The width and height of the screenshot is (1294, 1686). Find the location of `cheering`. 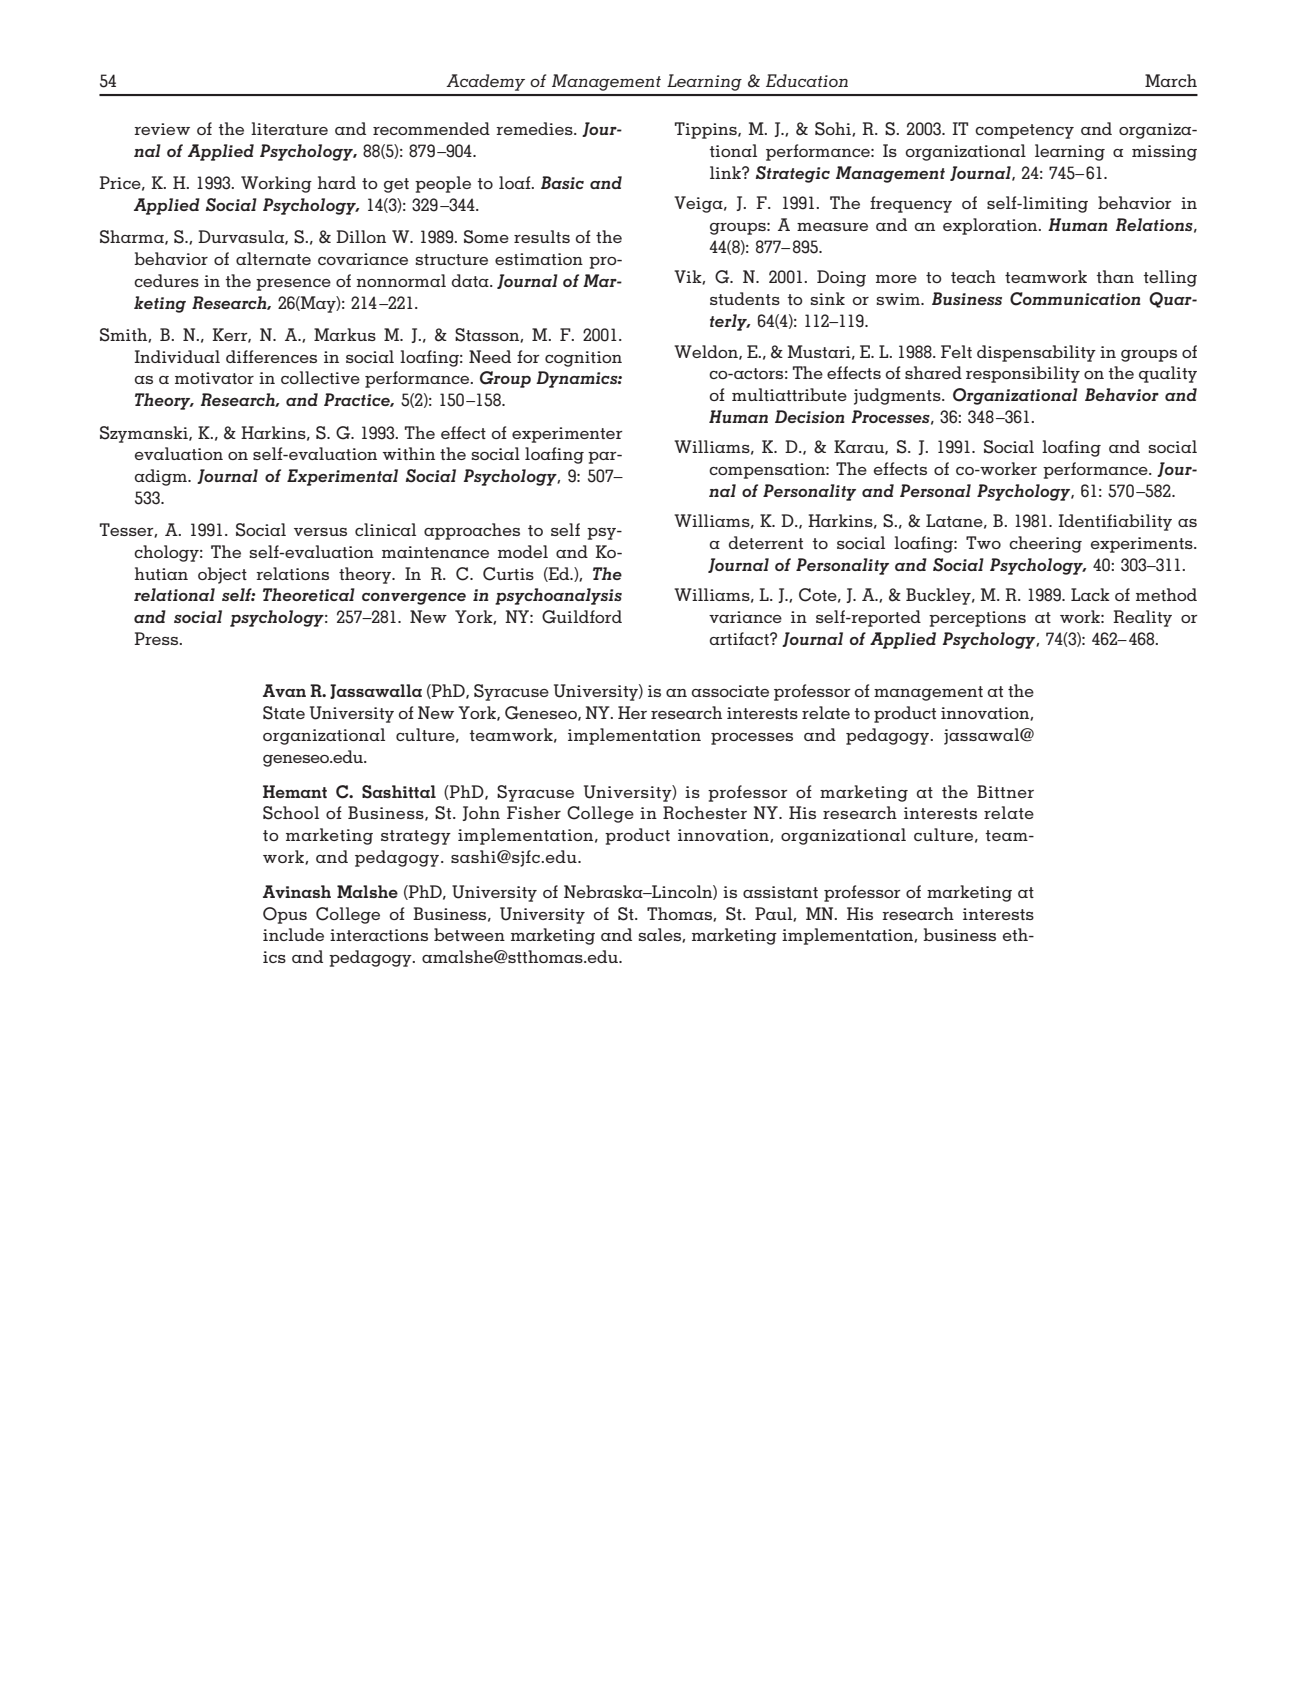

cheering is located at coordinates (1045, 544).
